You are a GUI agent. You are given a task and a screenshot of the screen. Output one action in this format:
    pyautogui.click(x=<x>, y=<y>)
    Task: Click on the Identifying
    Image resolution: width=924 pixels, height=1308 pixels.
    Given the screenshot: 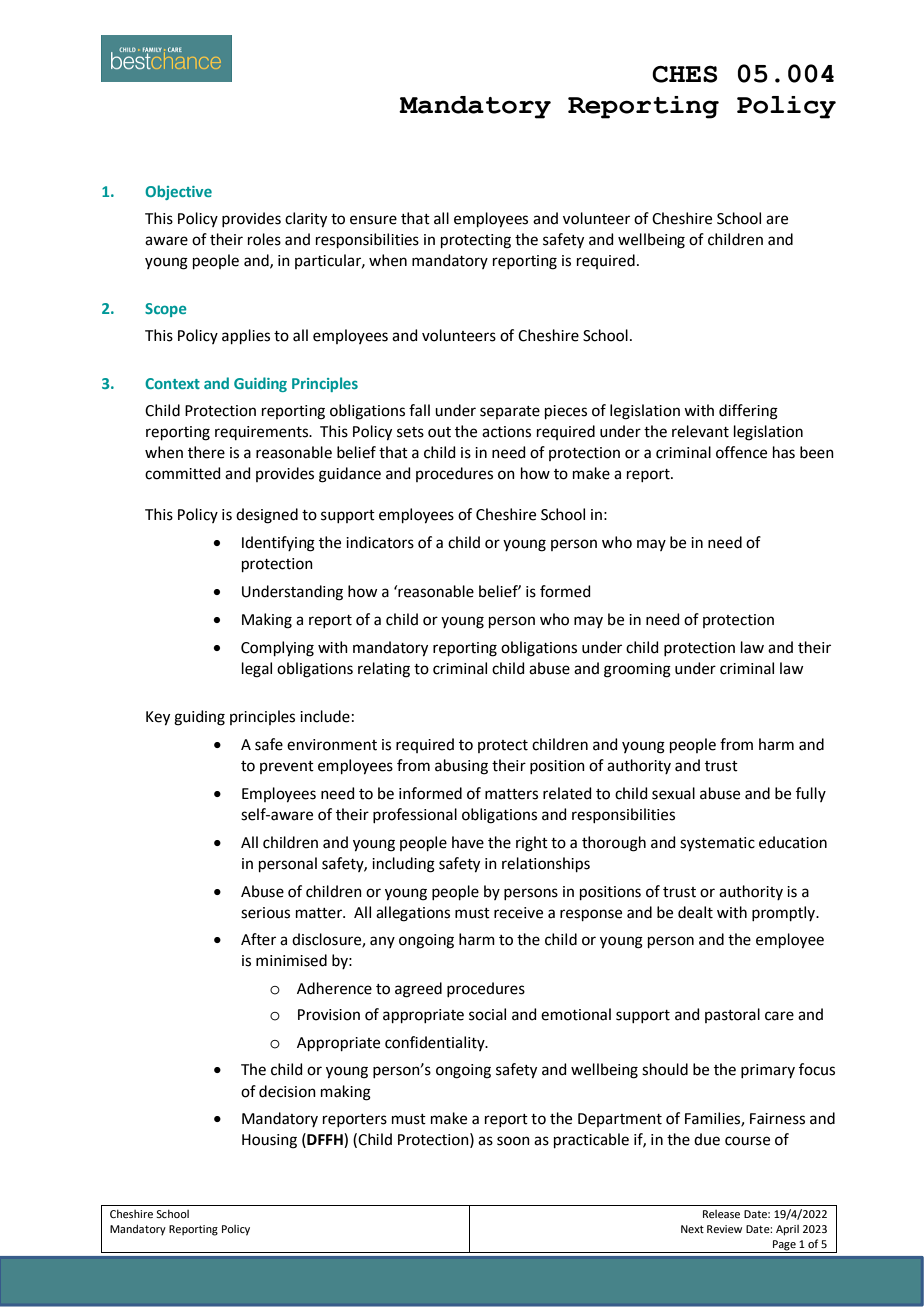 What is the action you would take?
    pyautogui.click(x=278, y=544)
